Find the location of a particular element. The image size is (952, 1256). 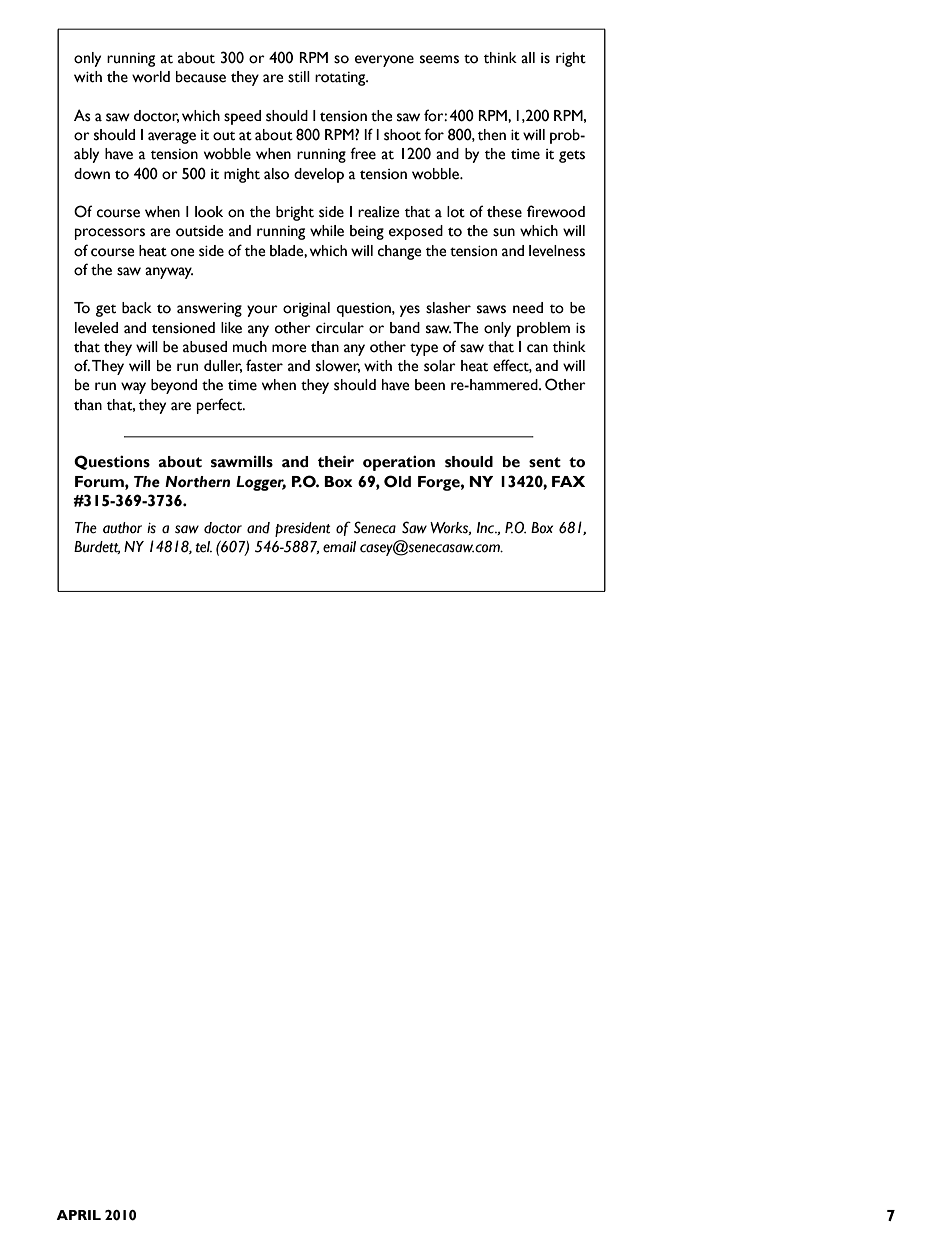

sent is located at coordinates (545, 462).
